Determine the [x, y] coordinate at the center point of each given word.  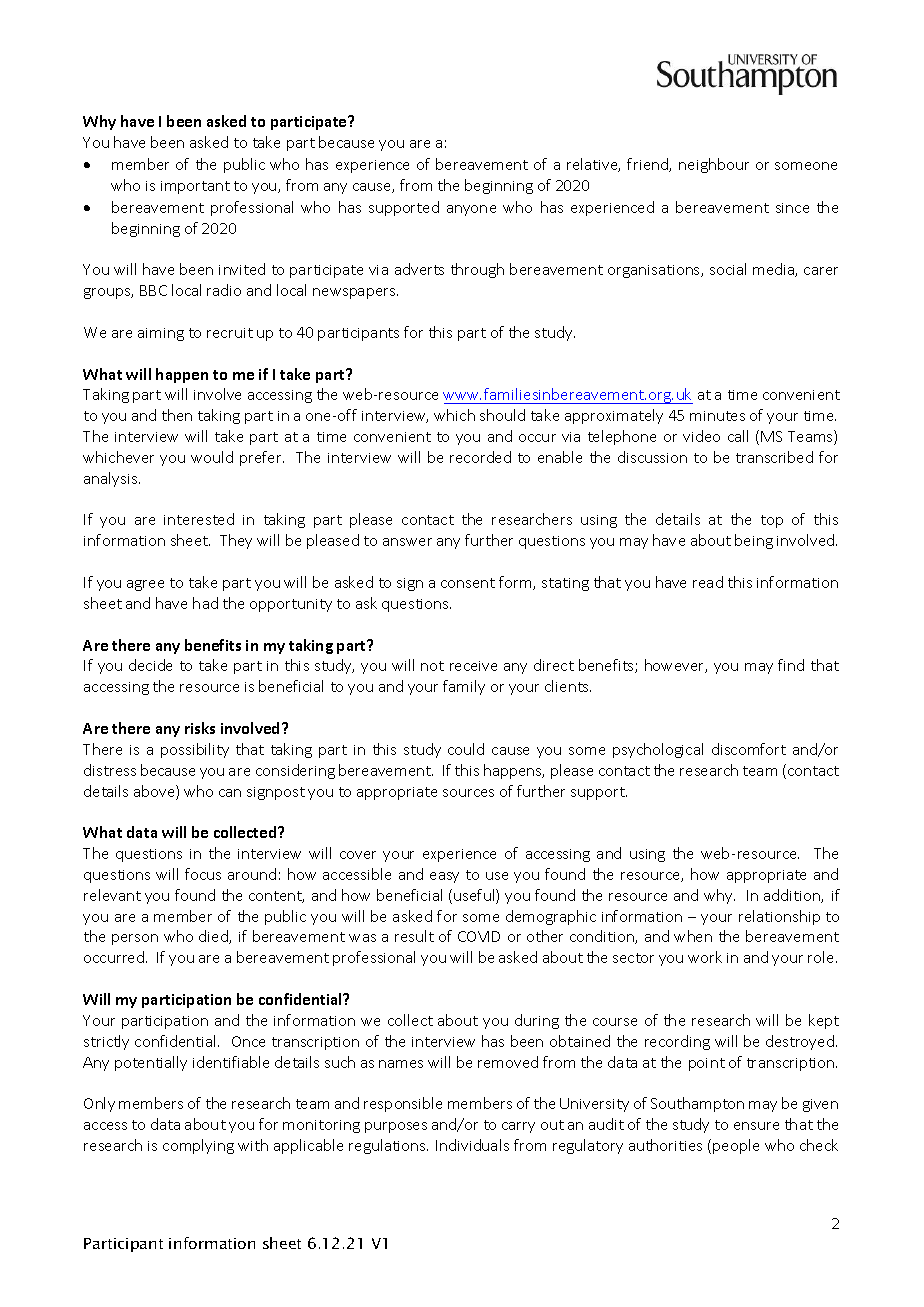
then [177, 415]
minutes [717, 416]
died [214, 937]
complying [198, 1146]
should [502, 415]
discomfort [749, 749]
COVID [479, 936]
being [754, 541]
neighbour [714, 165]
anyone [471, 210]
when [693, 936]
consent [468, 583]
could [466, 749]
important [195, 187]
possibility [195, 750]
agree [145, 585]
